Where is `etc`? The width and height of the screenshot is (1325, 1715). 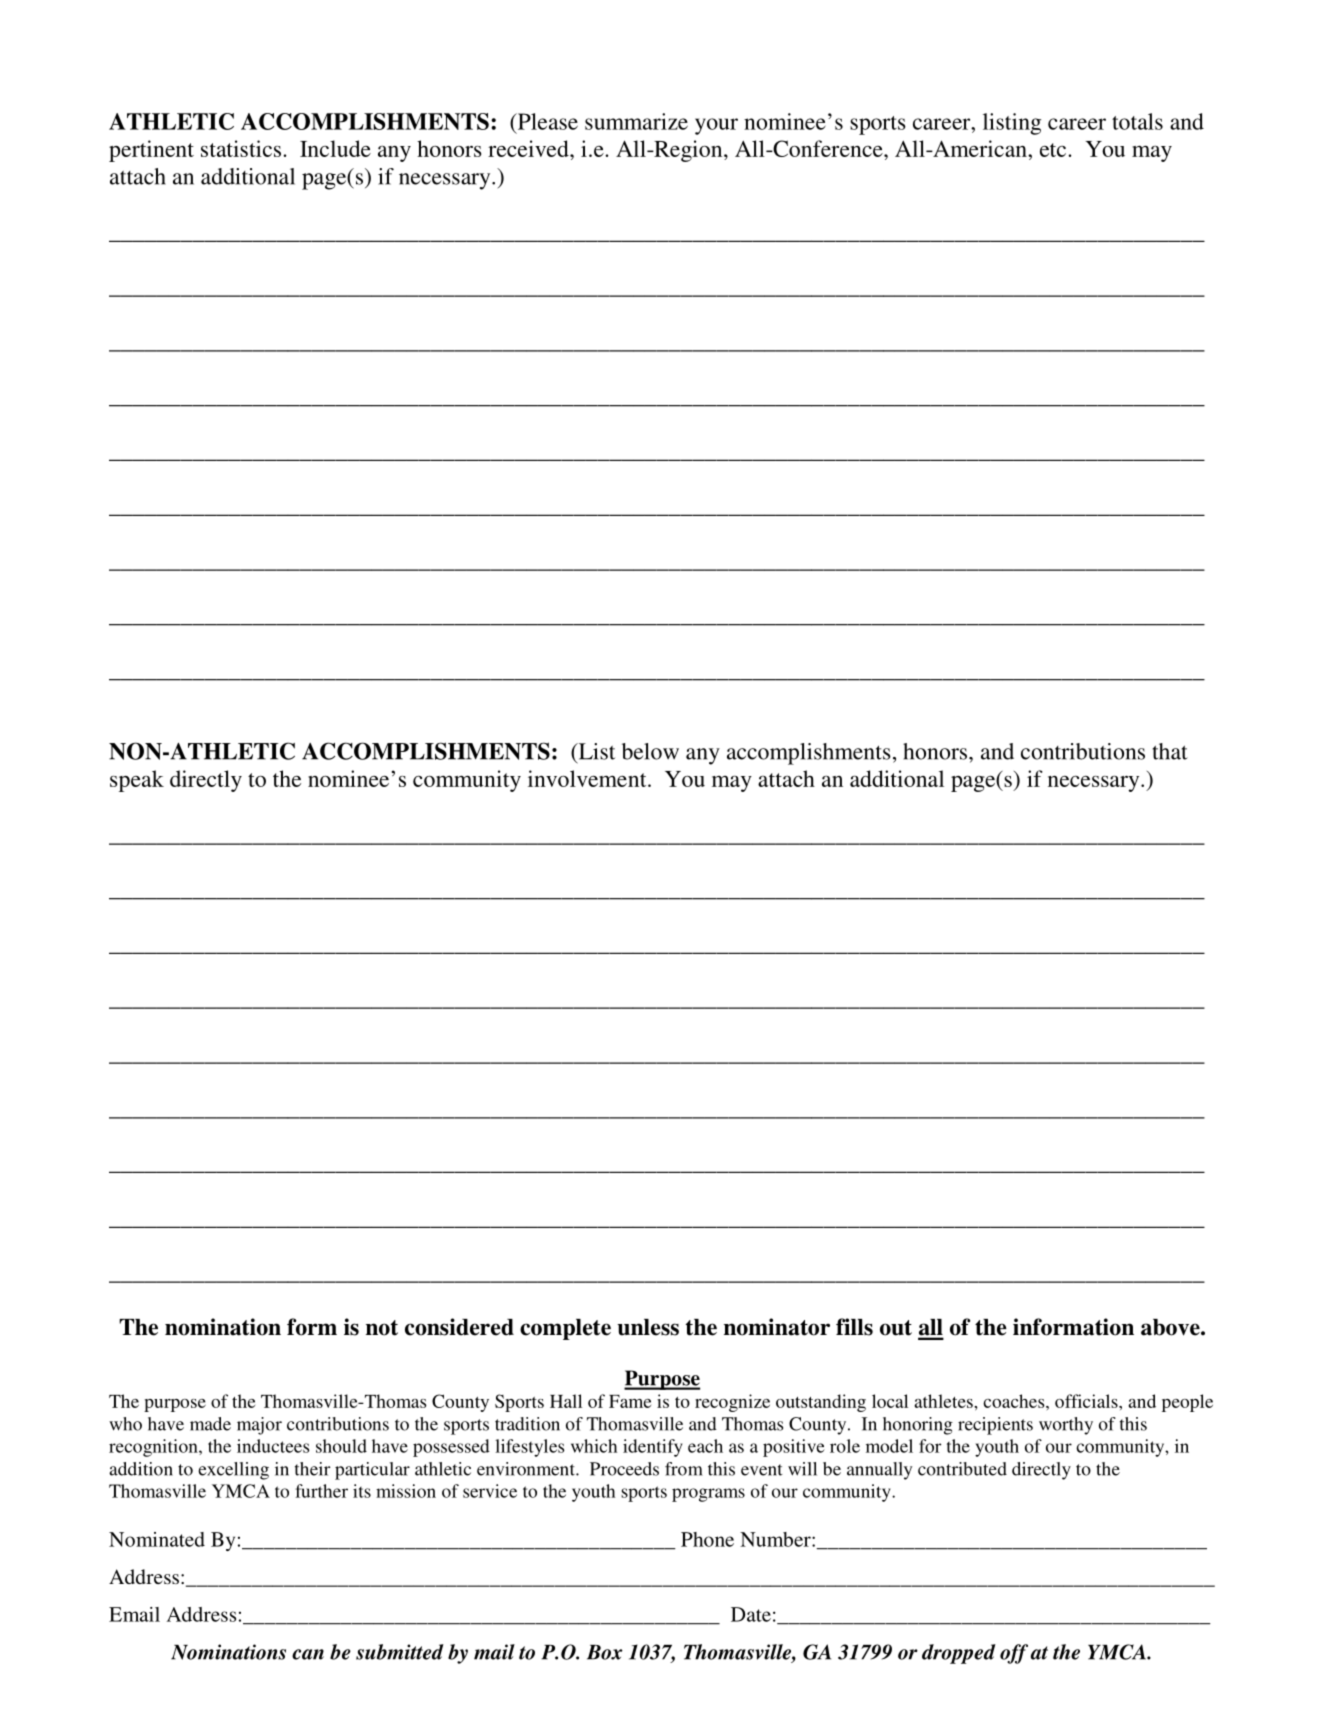
etc is located at coordinates (1054, 150).
